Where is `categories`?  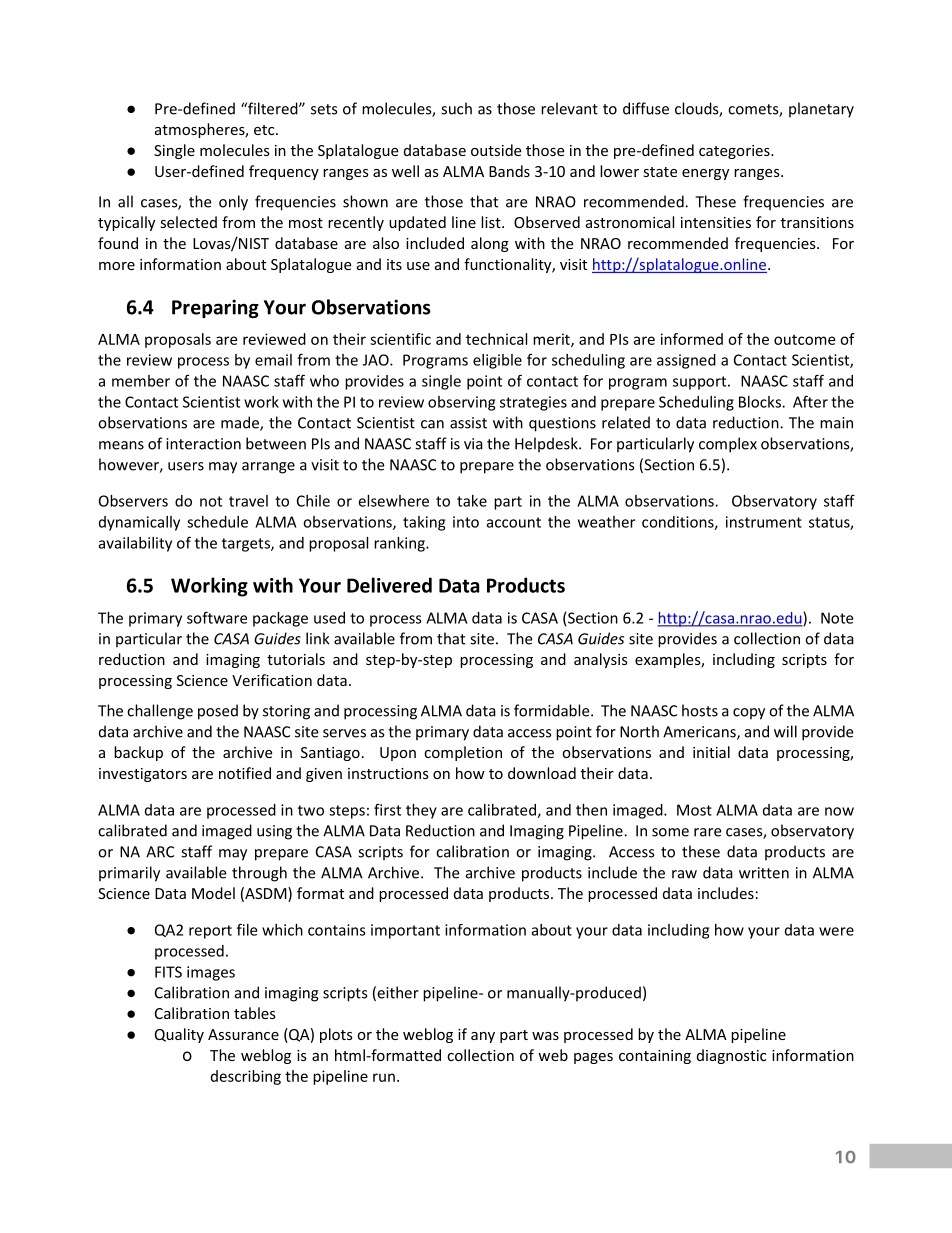
categories is located at coordinates (735, 152).
